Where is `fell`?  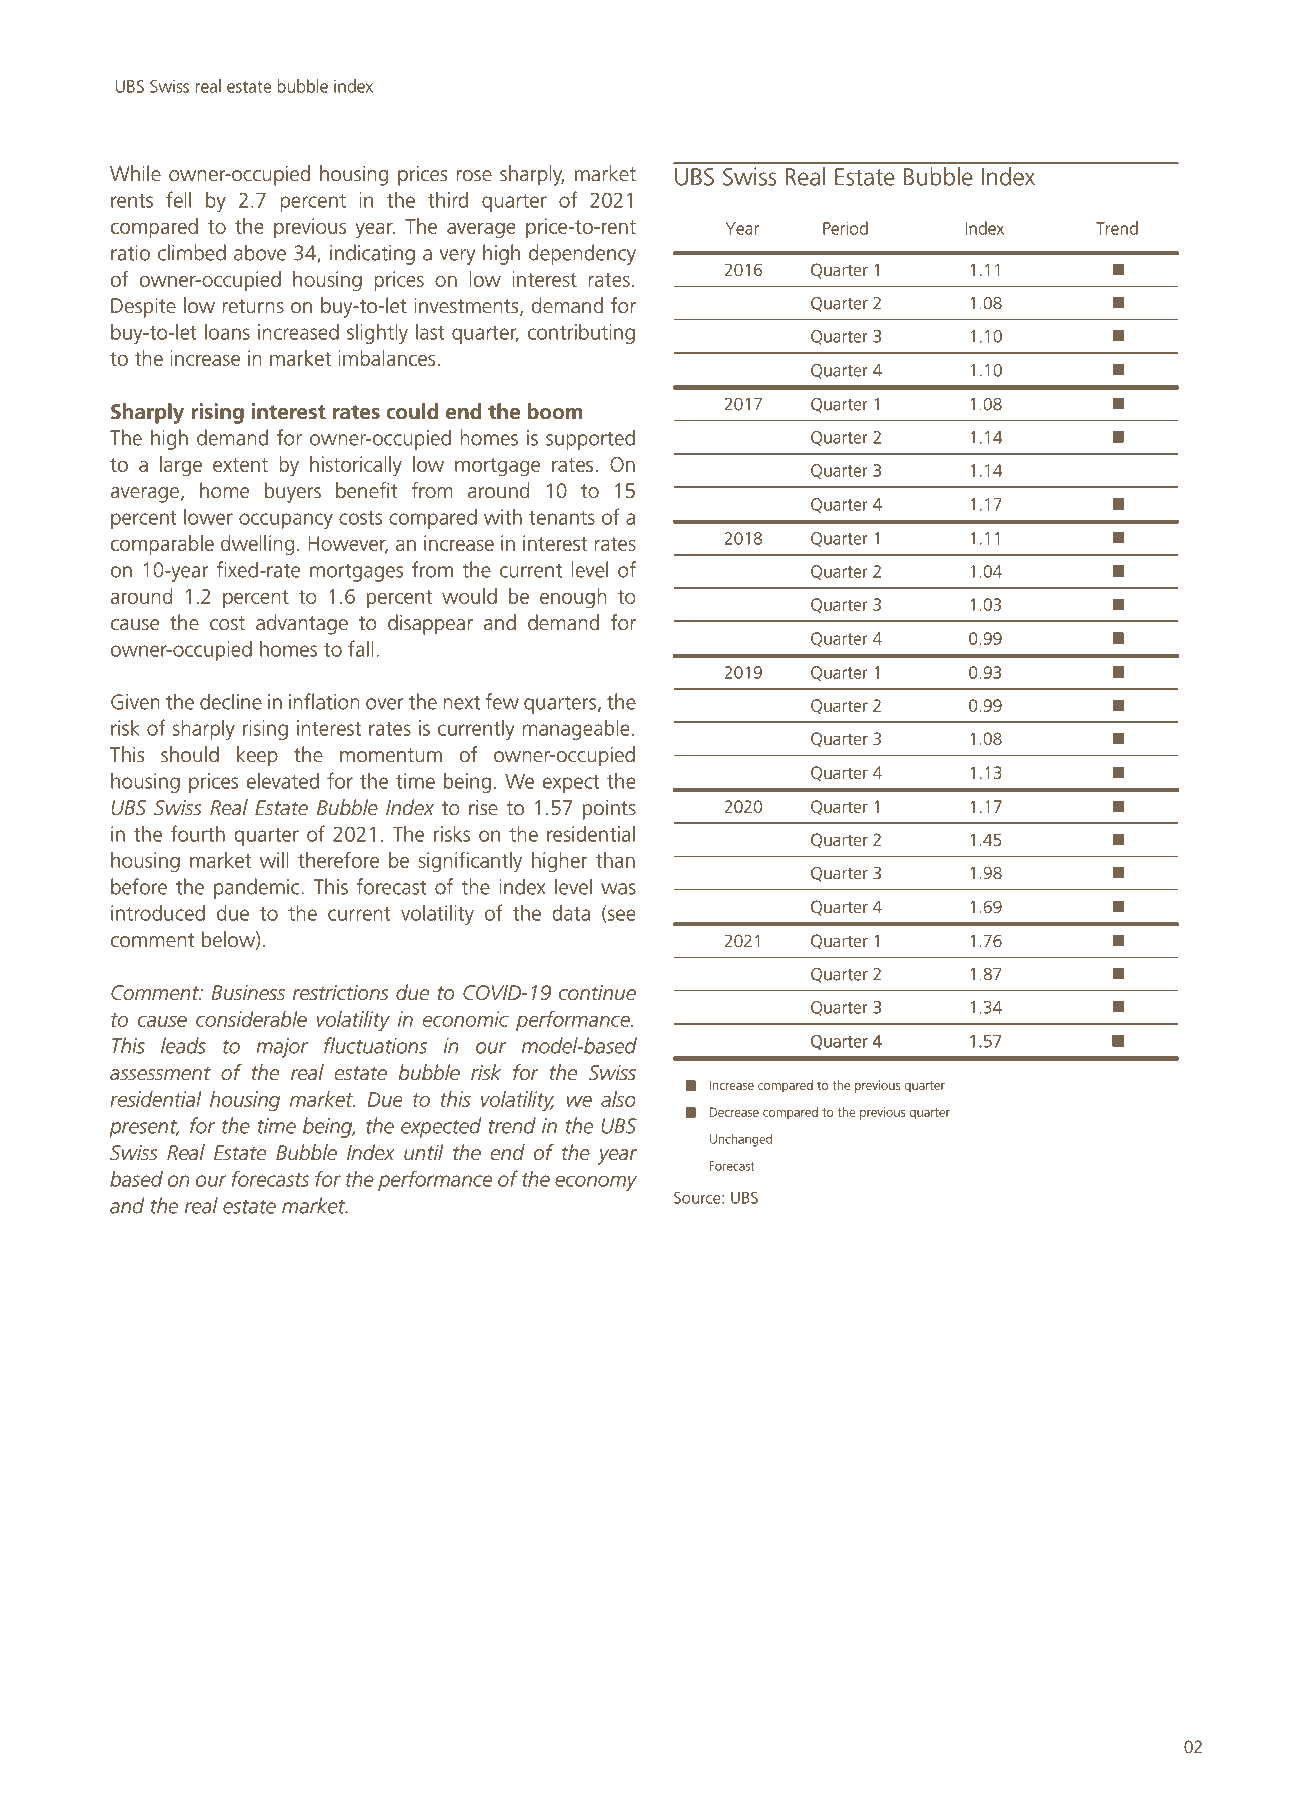 fell is located at coordinates (178, 199).
